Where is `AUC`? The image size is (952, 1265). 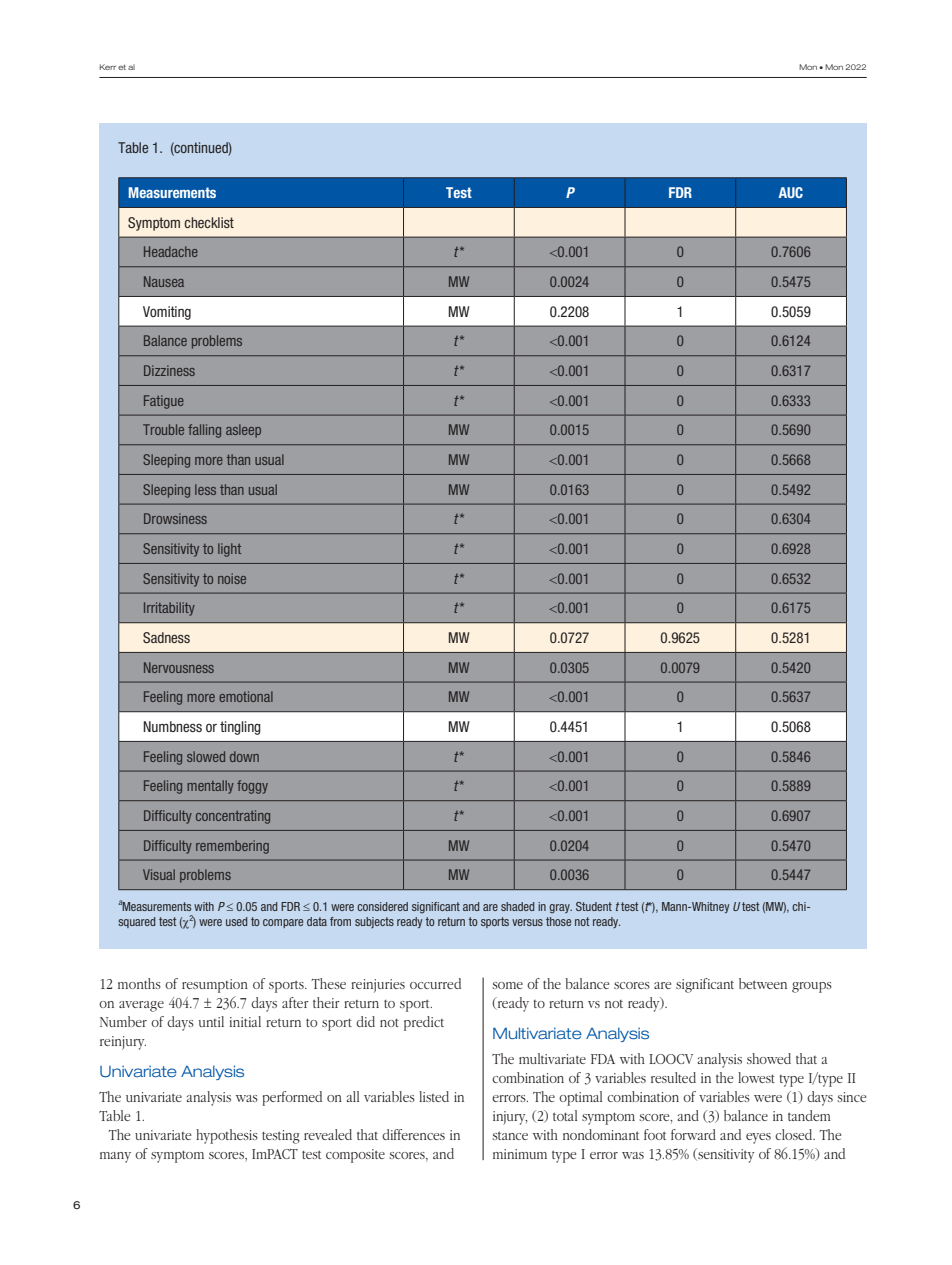 AUC is located at coordinates (790, 192).
